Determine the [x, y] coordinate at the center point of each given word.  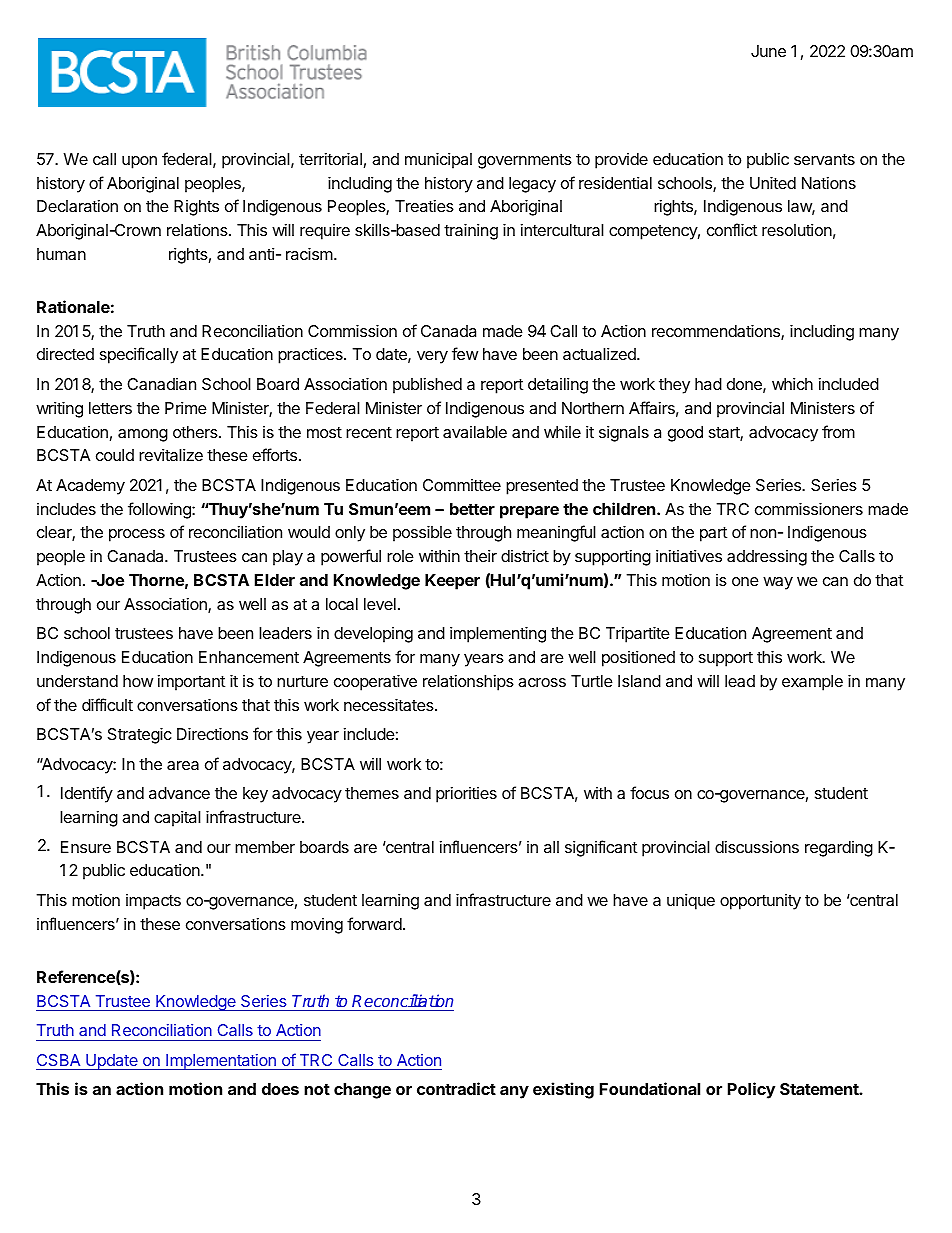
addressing [767, 558]
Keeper [452, 582]
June [768, 51]
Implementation [221, 1062]
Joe [109, 580]
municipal [438, 160]
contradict [456, 1088]
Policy [751, 1090]
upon [139, 162]
